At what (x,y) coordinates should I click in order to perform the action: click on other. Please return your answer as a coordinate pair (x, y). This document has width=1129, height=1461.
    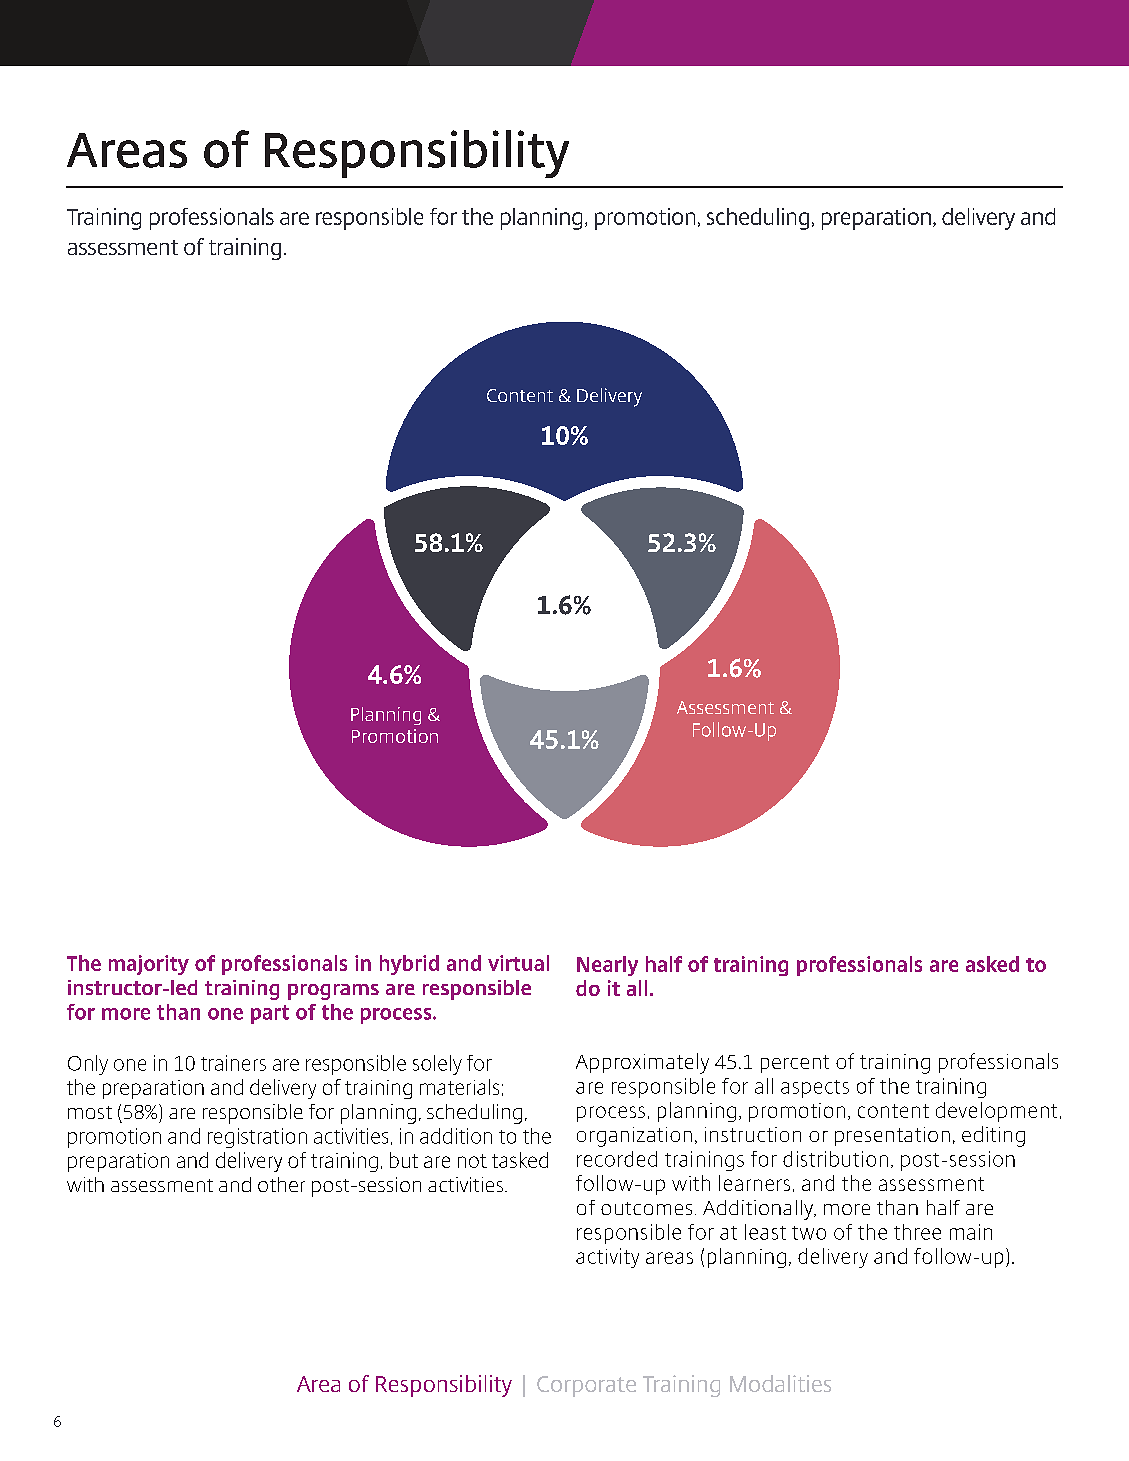
    Looking at the image, I should click on (281, 1184).
